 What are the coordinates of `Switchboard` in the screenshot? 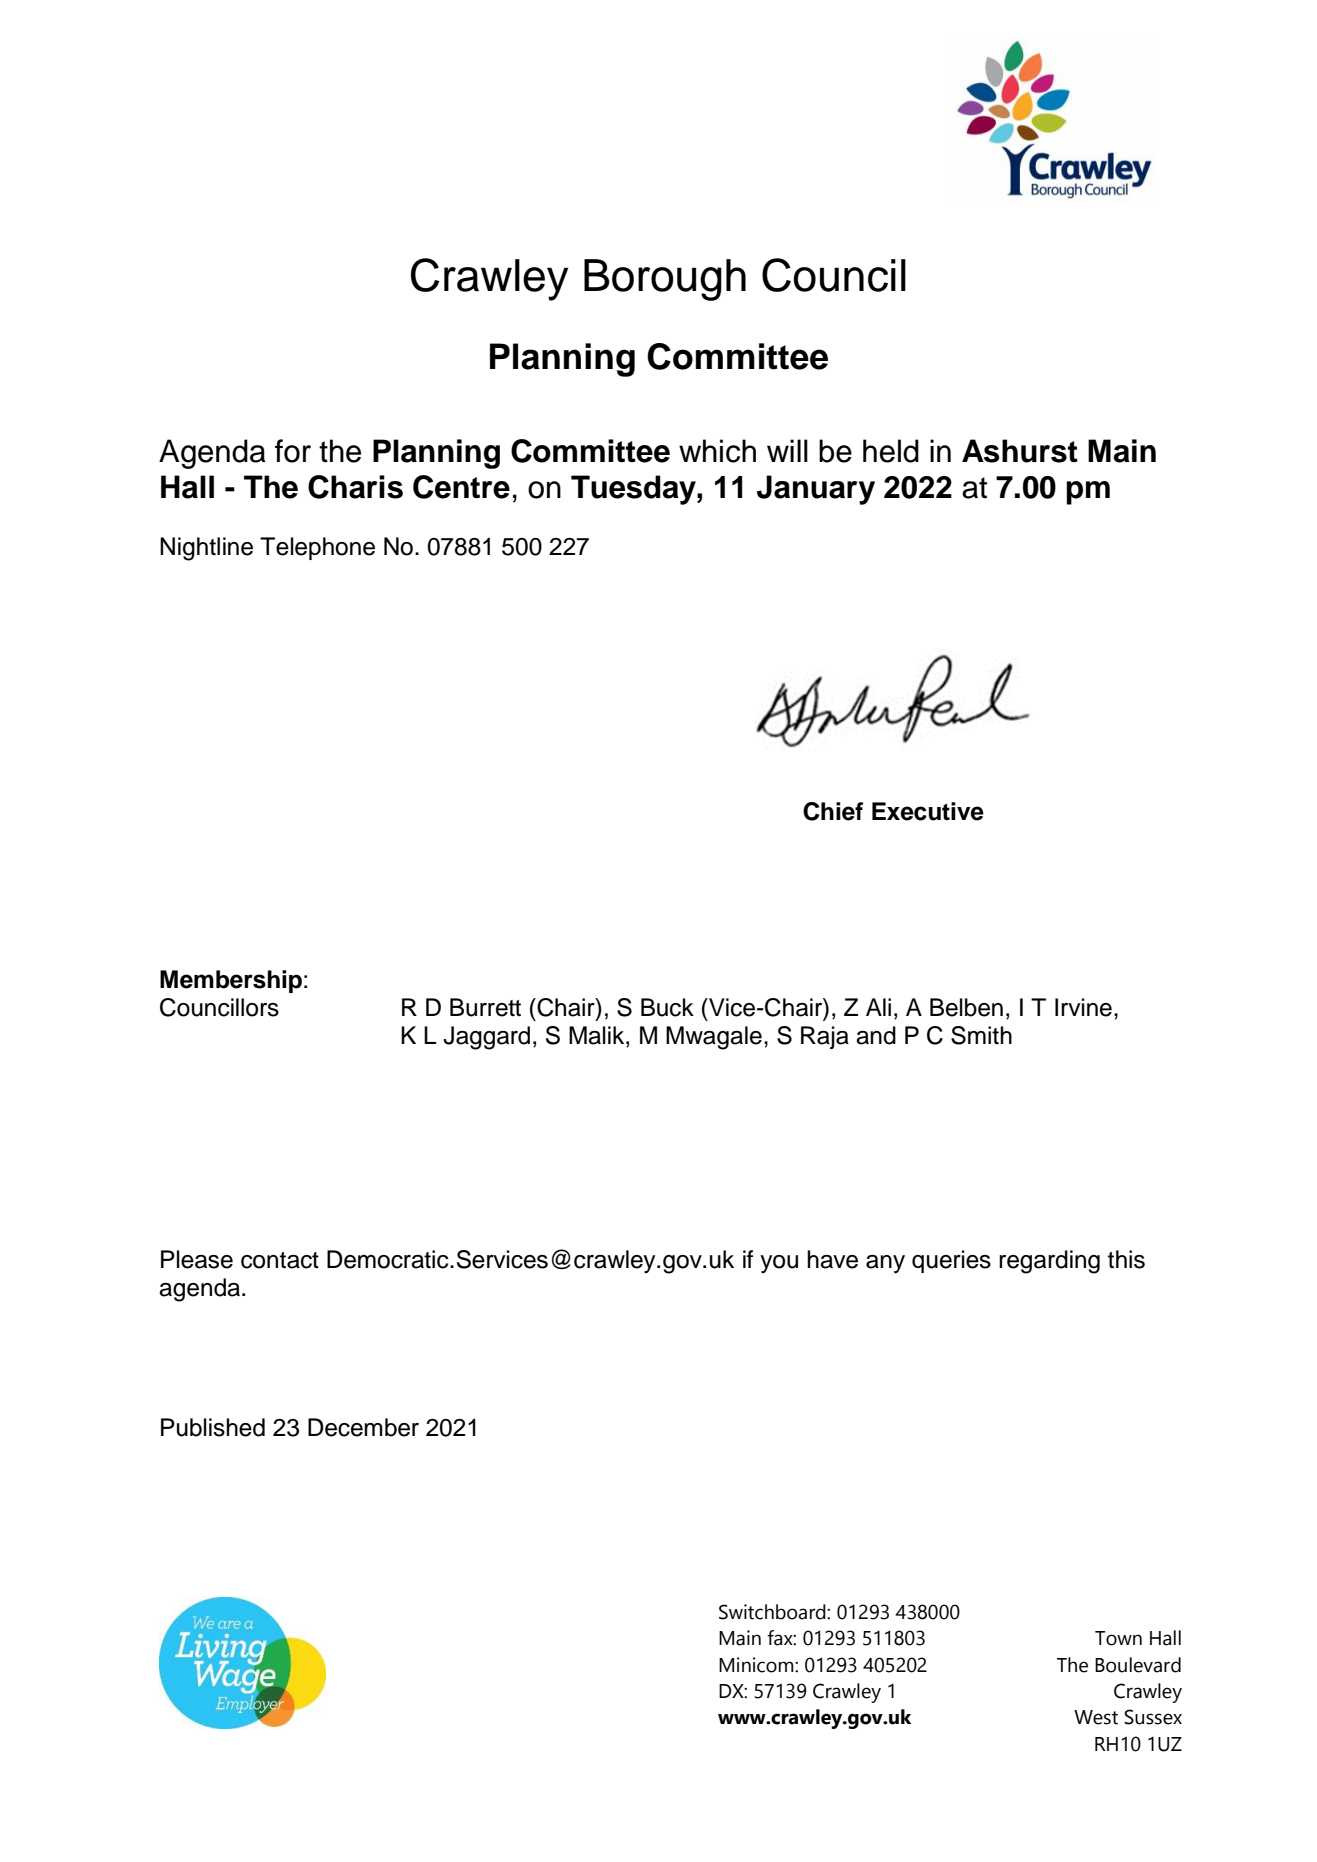 It's located at (773, 1612).
